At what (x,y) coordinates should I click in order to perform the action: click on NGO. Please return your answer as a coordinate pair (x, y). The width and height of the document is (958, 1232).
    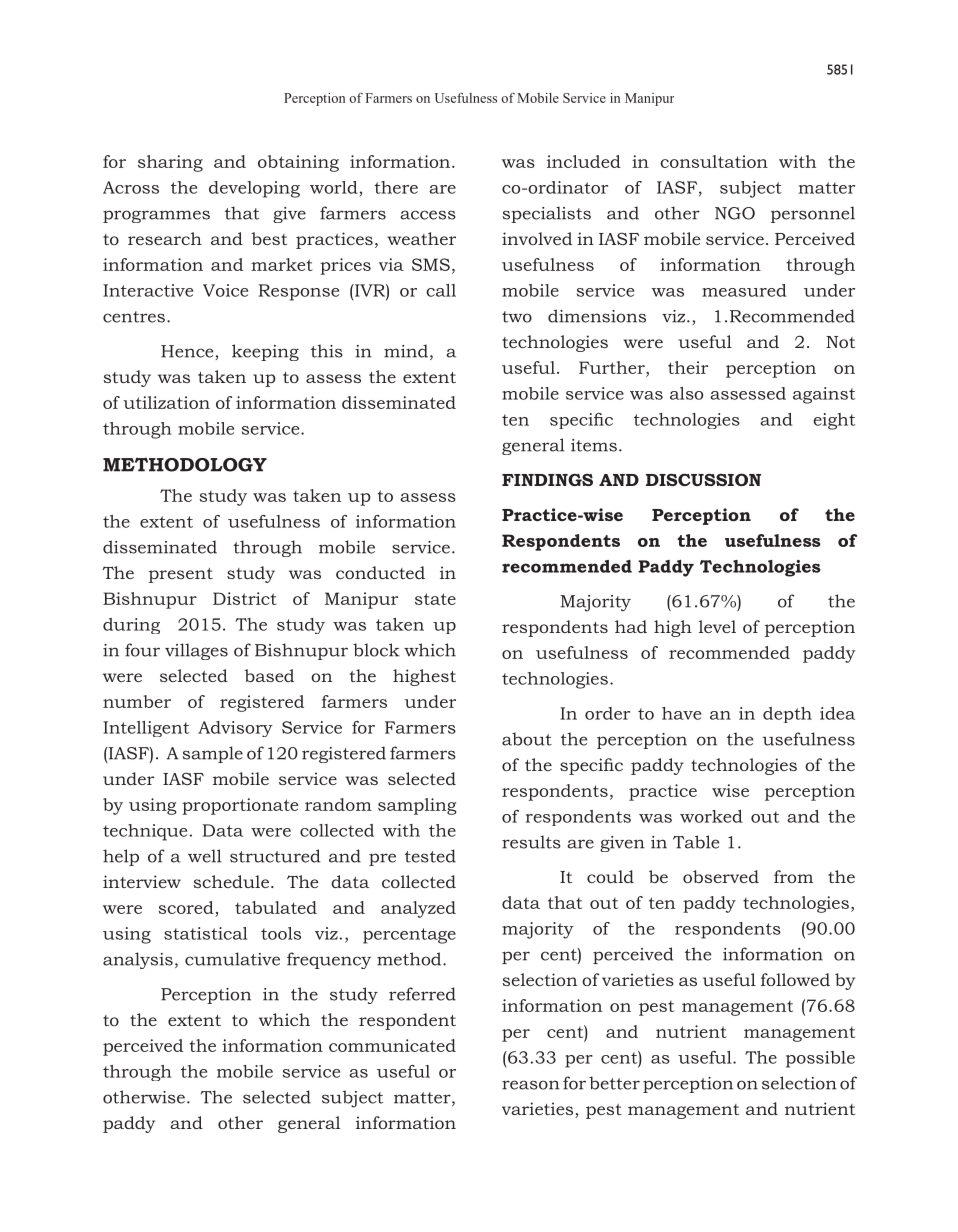
    Looking at the image, I should click on (735, 213).
